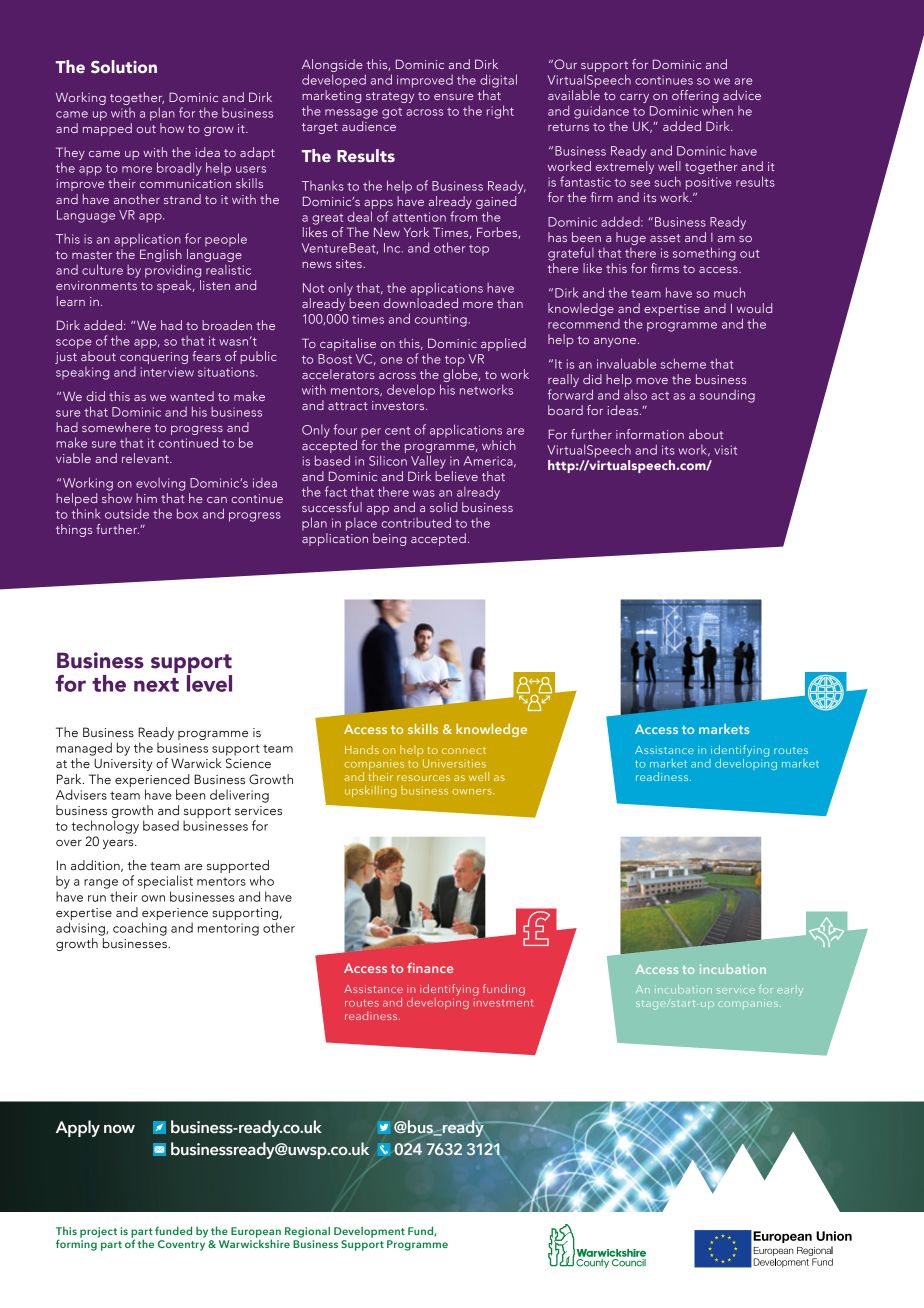 The image size is (924, 1308). Describe the element at coordinates (181, 1245) in the page. I see `Coventry` at that location.
